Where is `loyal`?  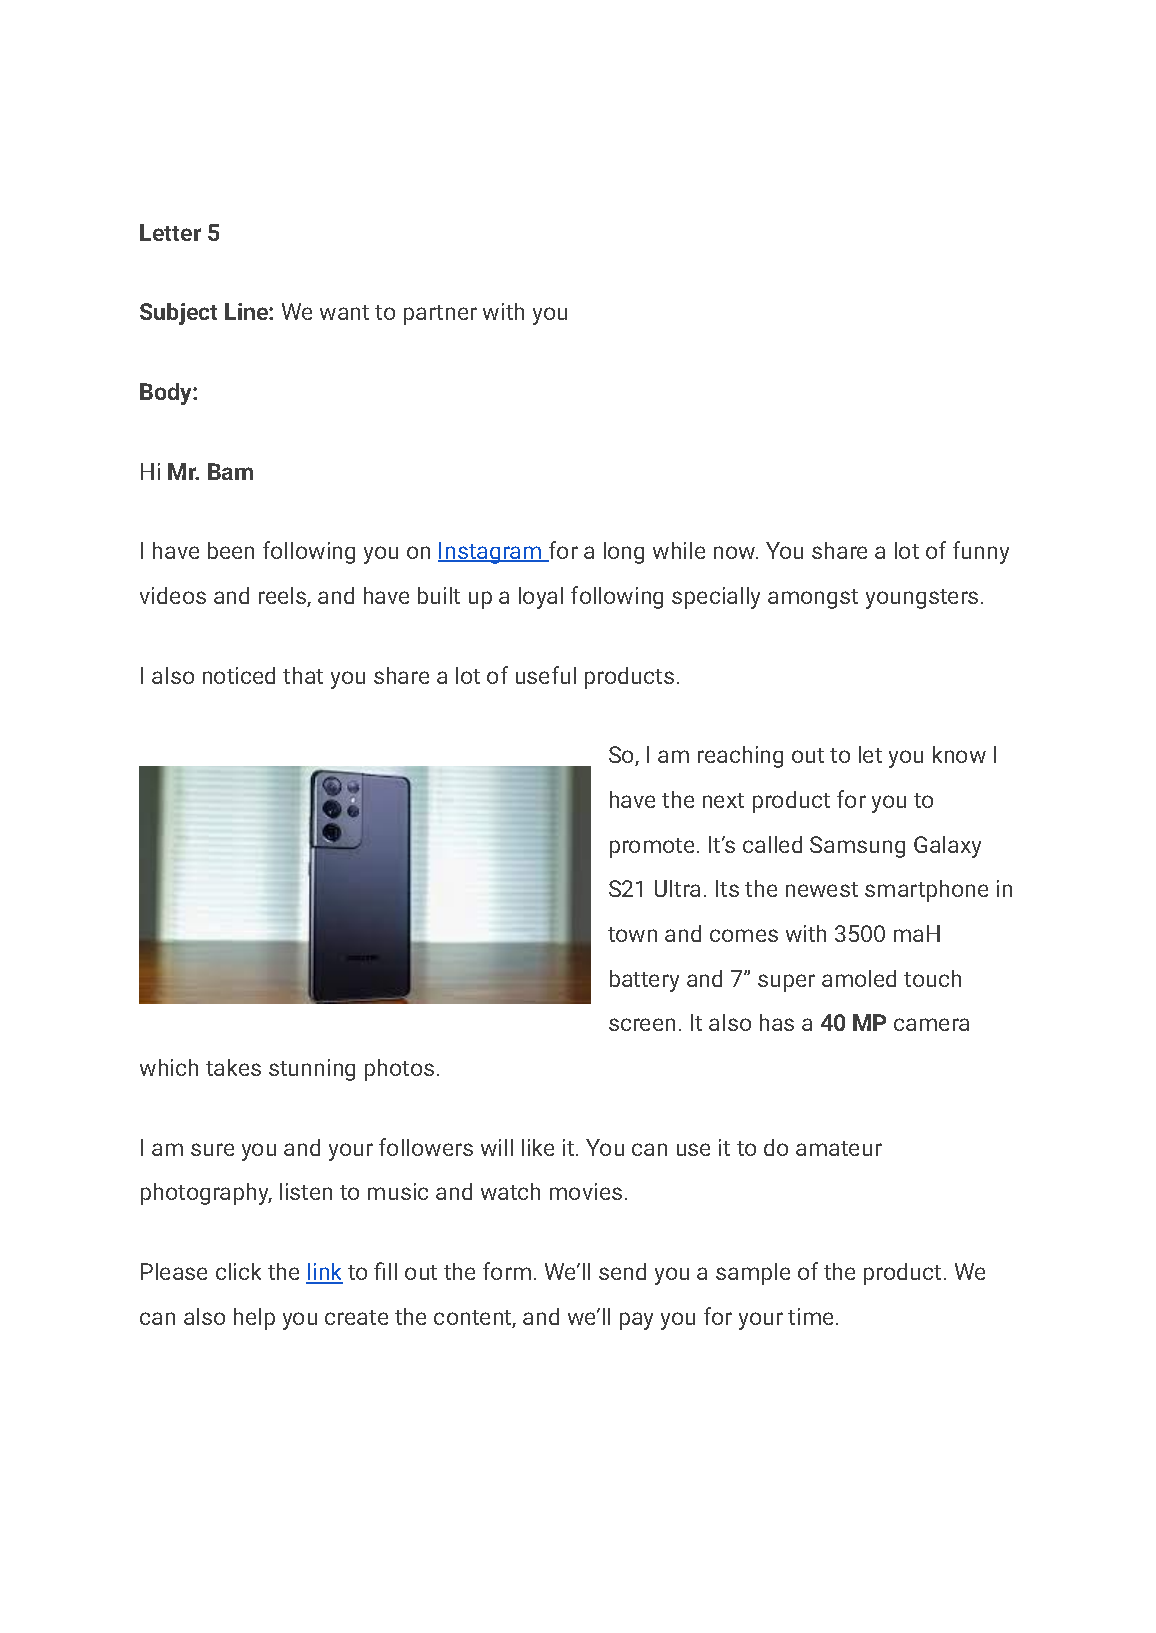
loyal is located at coordinates (541, 598).
